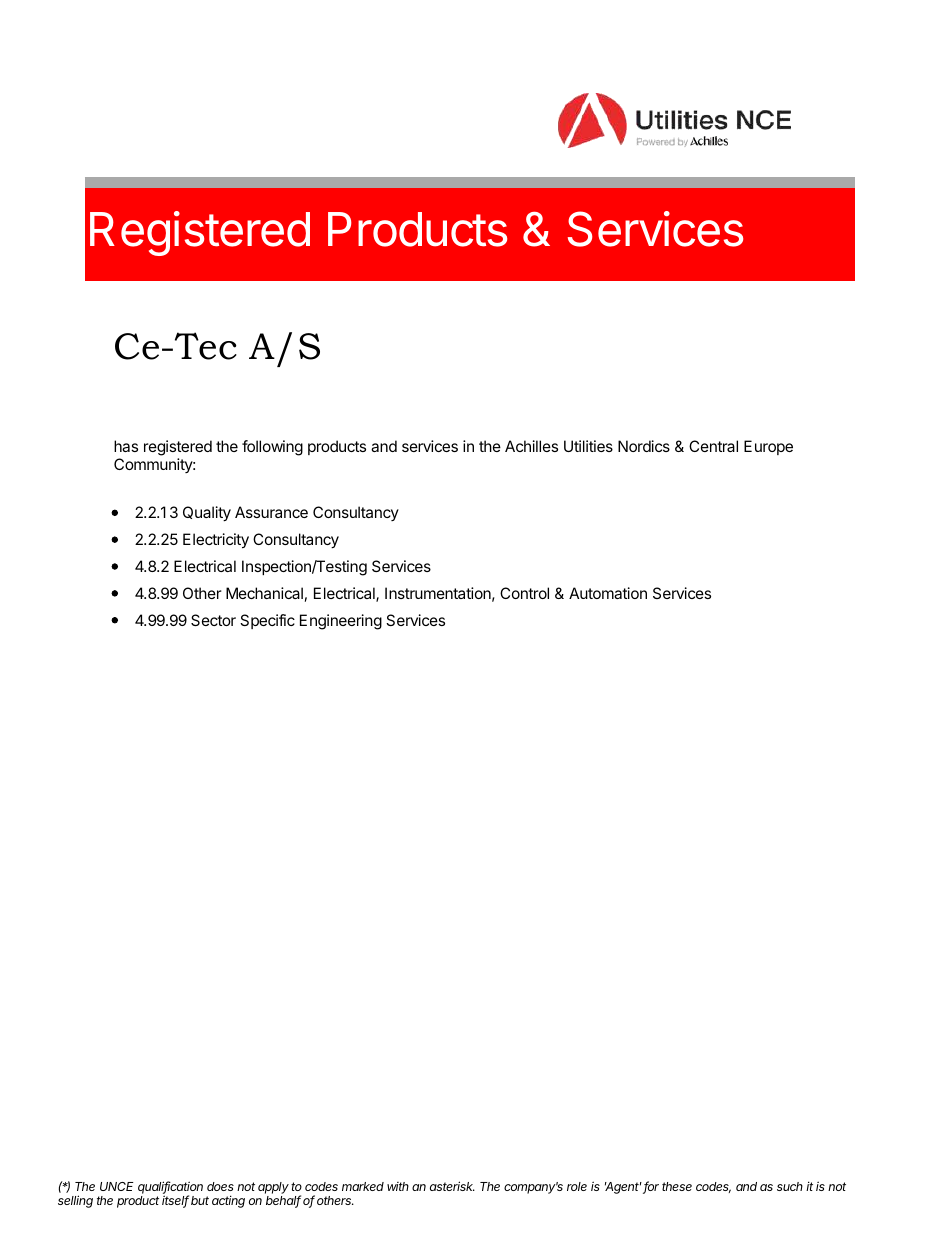 Image resolution: width=952 pixels, height=1233 pixels. I want to click on Achilles, so click(531, 446).
